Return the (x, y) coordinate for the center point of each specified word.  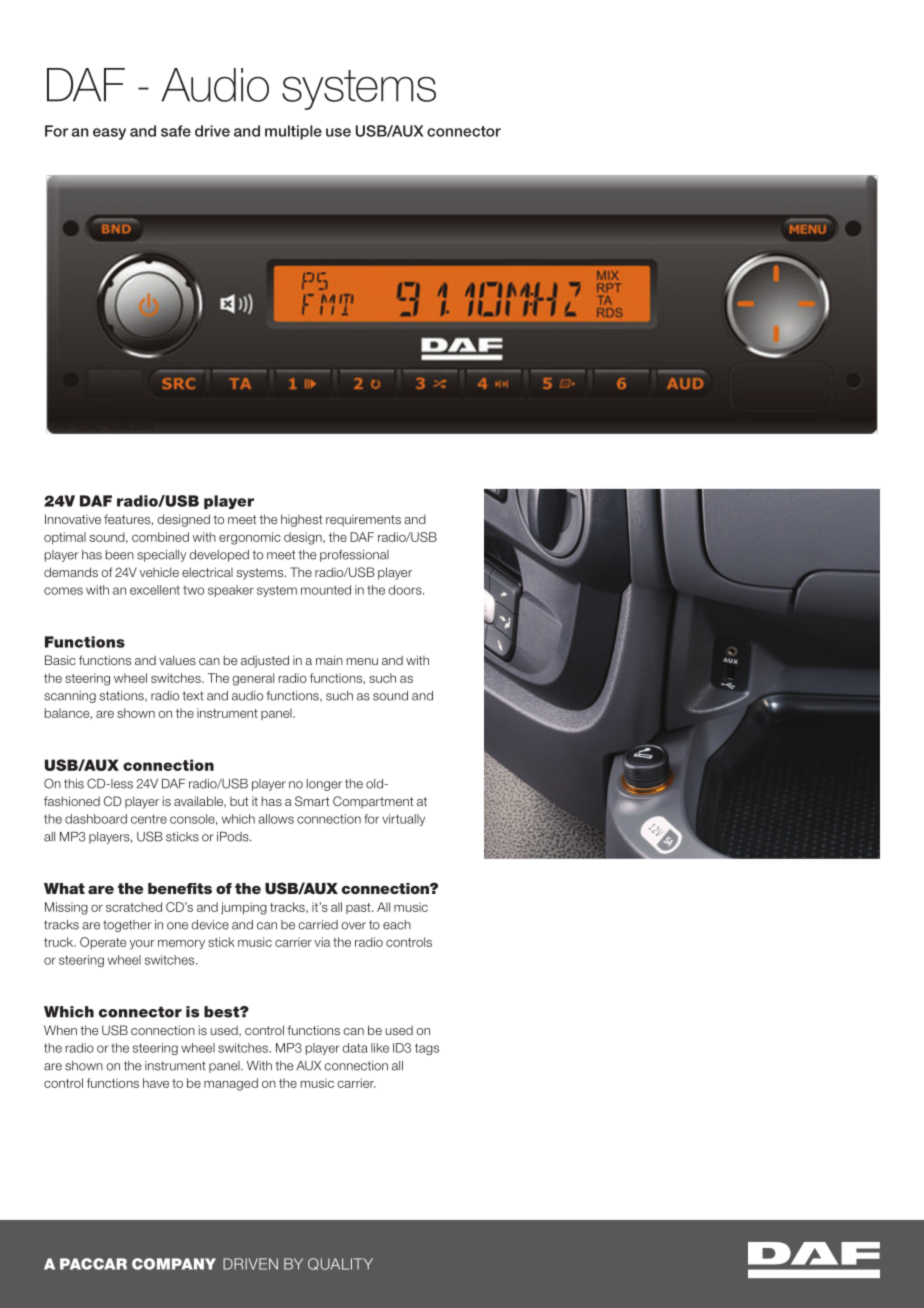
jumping (244, 908)
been (120, 555)
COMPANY (174, 1264)
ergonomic (250, 538)
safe (176, 131)
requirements (363, 521)
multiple (293, 132)
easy (109, 134)
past (359, 908)
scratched (134, 907)
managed (231, 1084)
